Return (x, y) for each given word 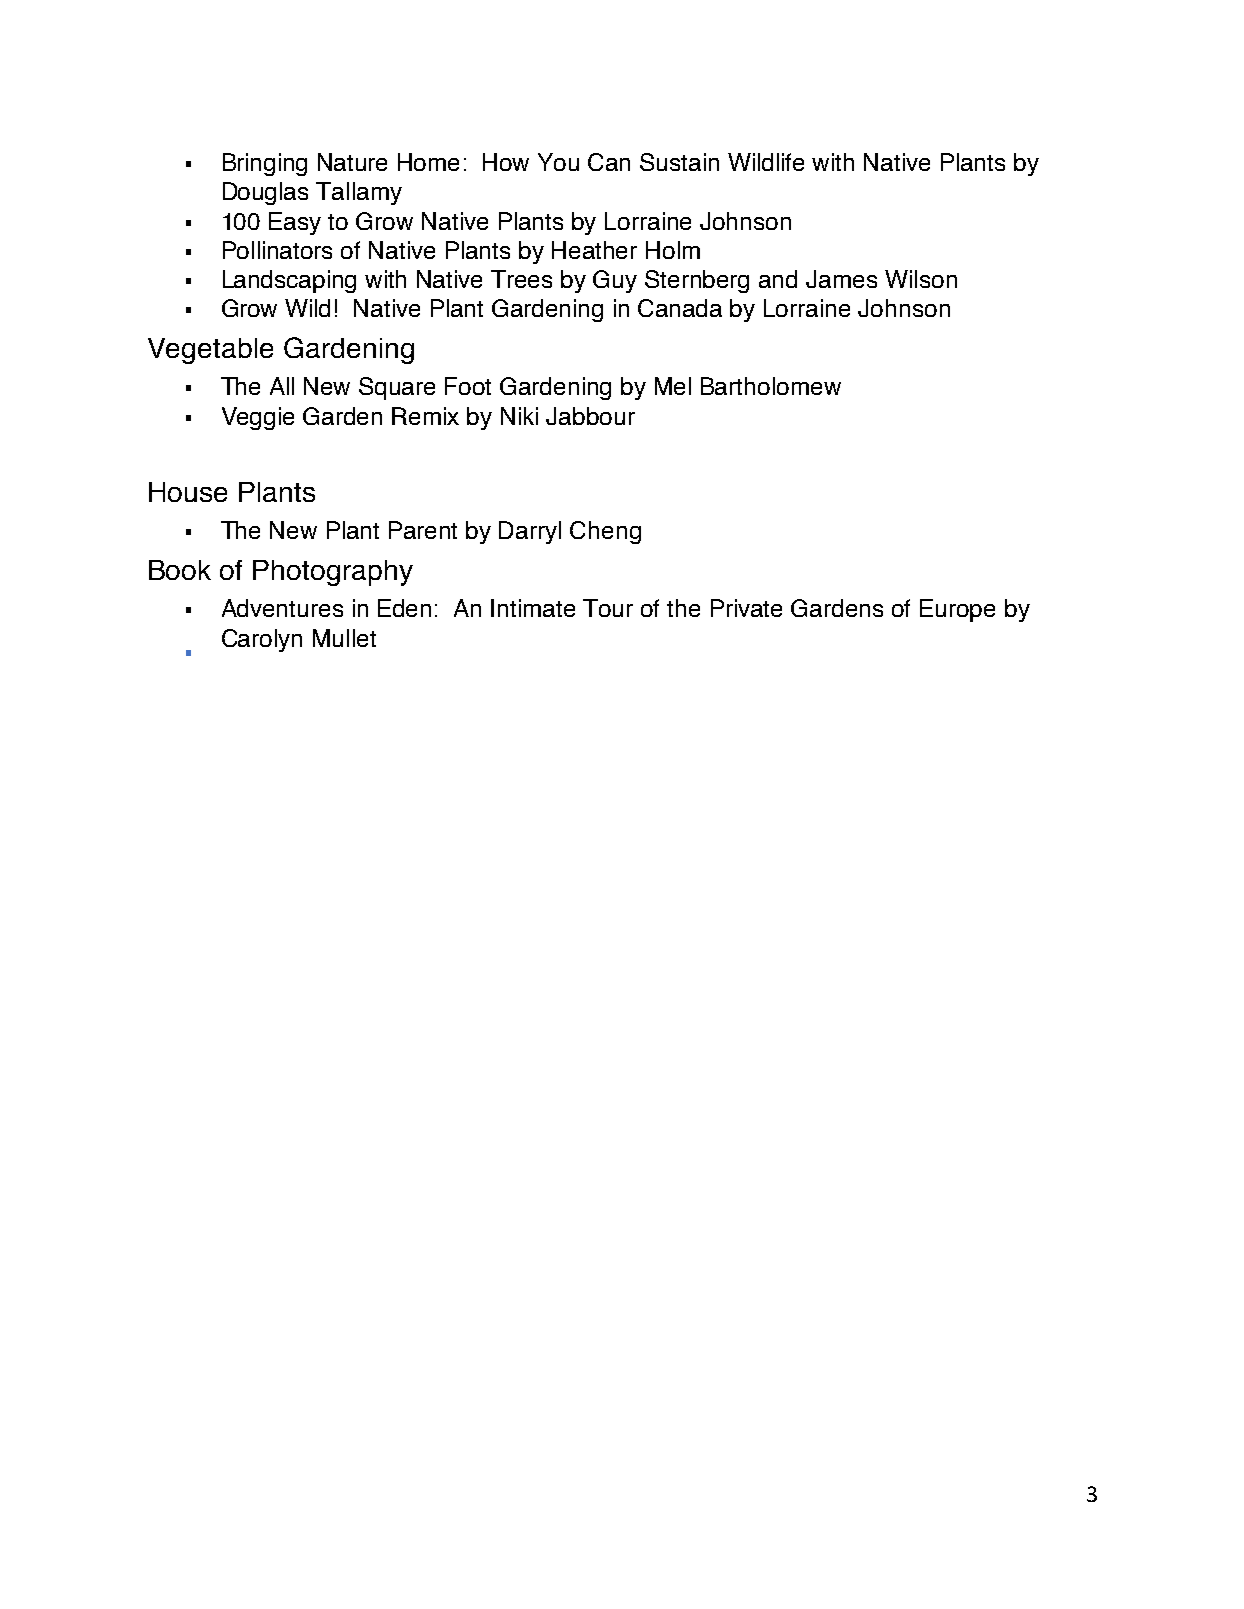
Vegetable (210, 351)
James (841, 279)
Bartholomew (771, 386)
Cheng (605, 532)
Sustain (679, 162)
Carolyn (262, 640)
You (558, 162)
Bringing (265, 164)
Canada (680, 308)
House (188, 492)
